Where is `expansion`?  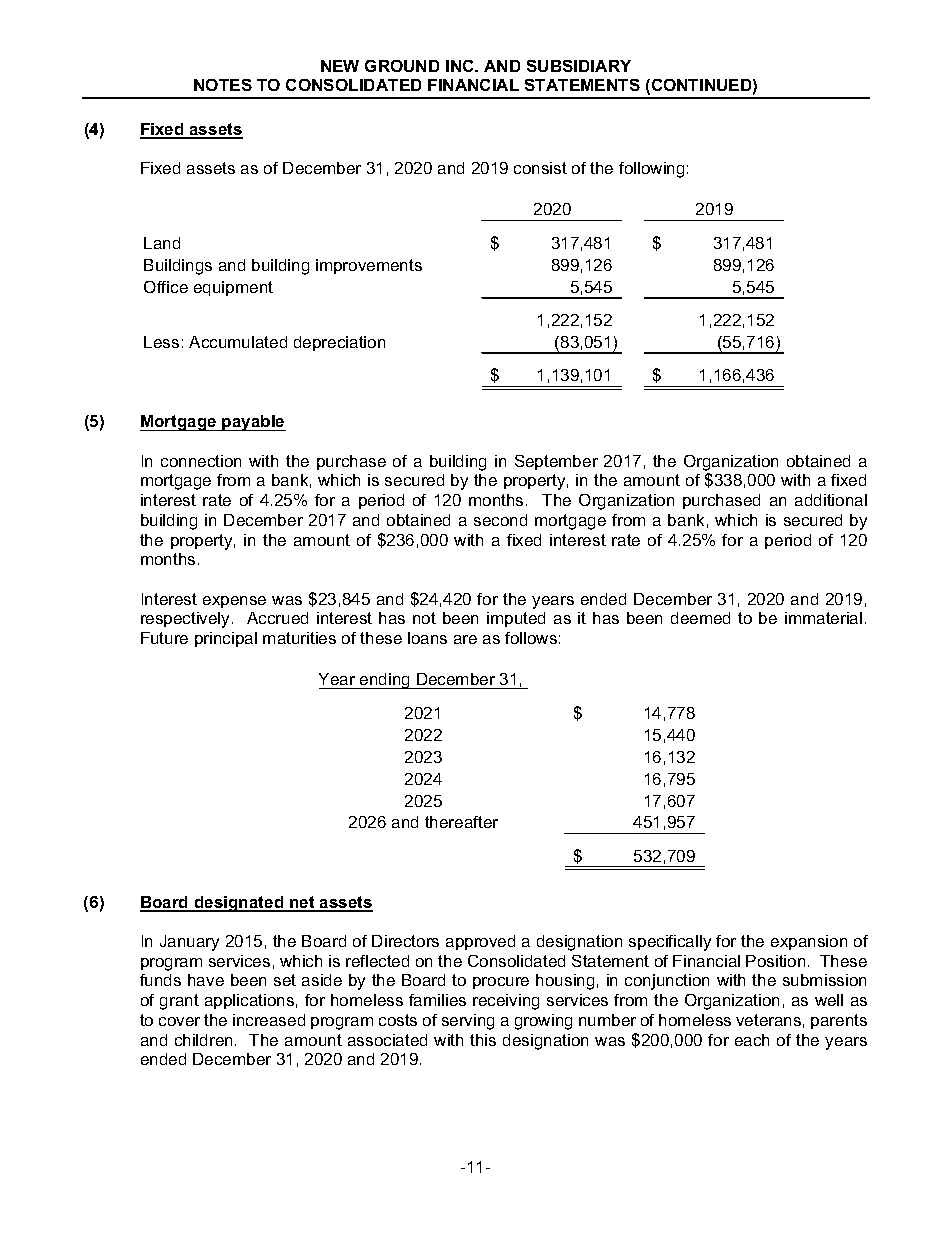 expansion is located at coordinates (809, 942).
